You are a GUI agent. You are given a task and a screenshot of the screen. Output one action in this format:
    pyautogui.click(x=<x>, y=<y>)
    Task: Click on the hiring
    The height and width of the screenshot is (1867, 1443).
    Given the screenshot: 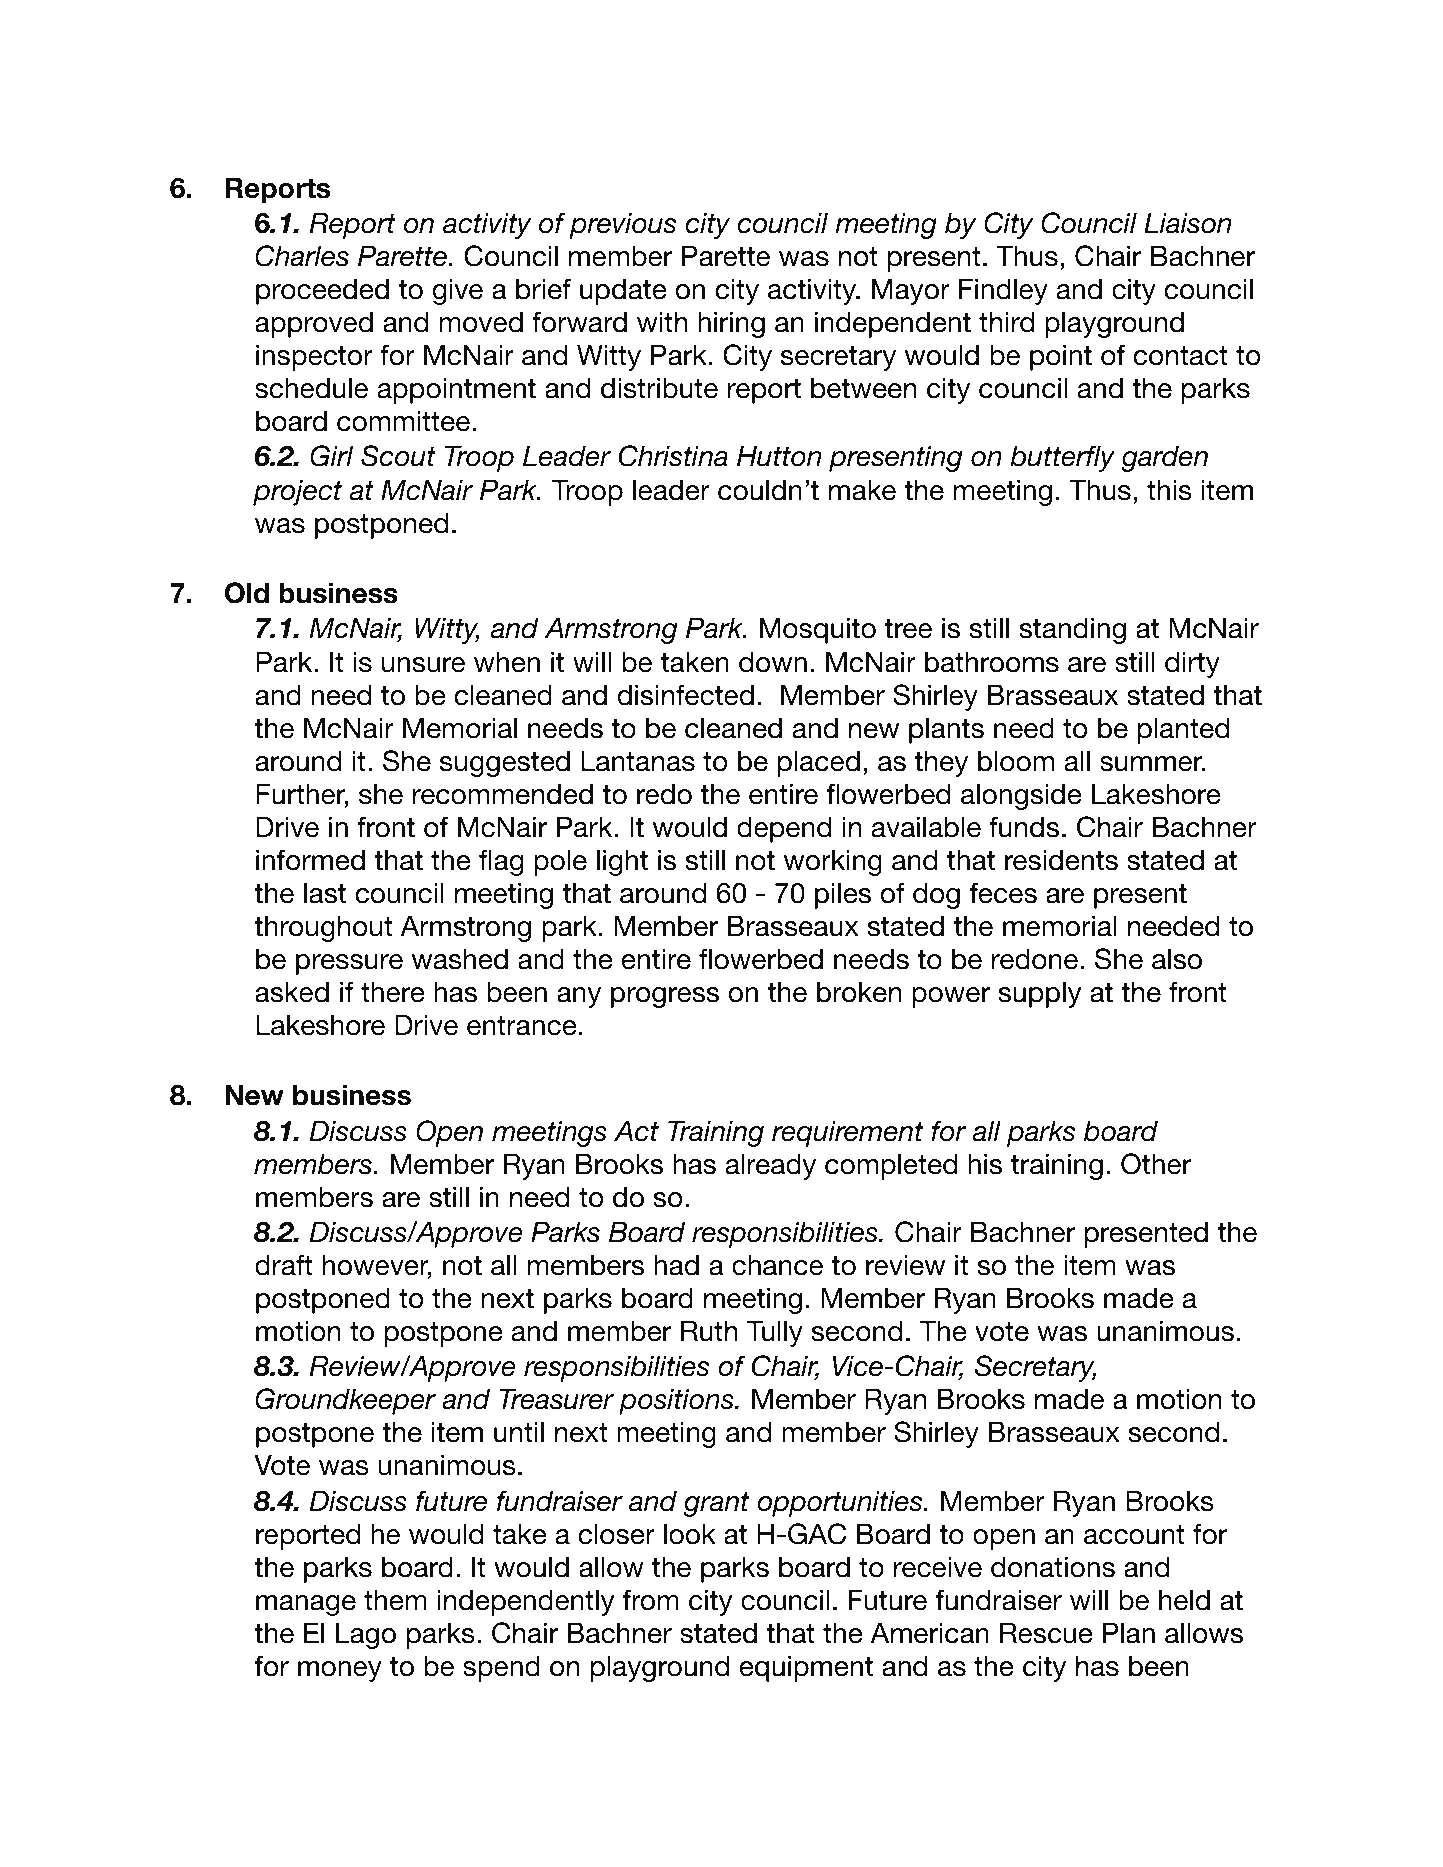 What is the action you would take?
    pyautogui.click(x=731, y=325)
